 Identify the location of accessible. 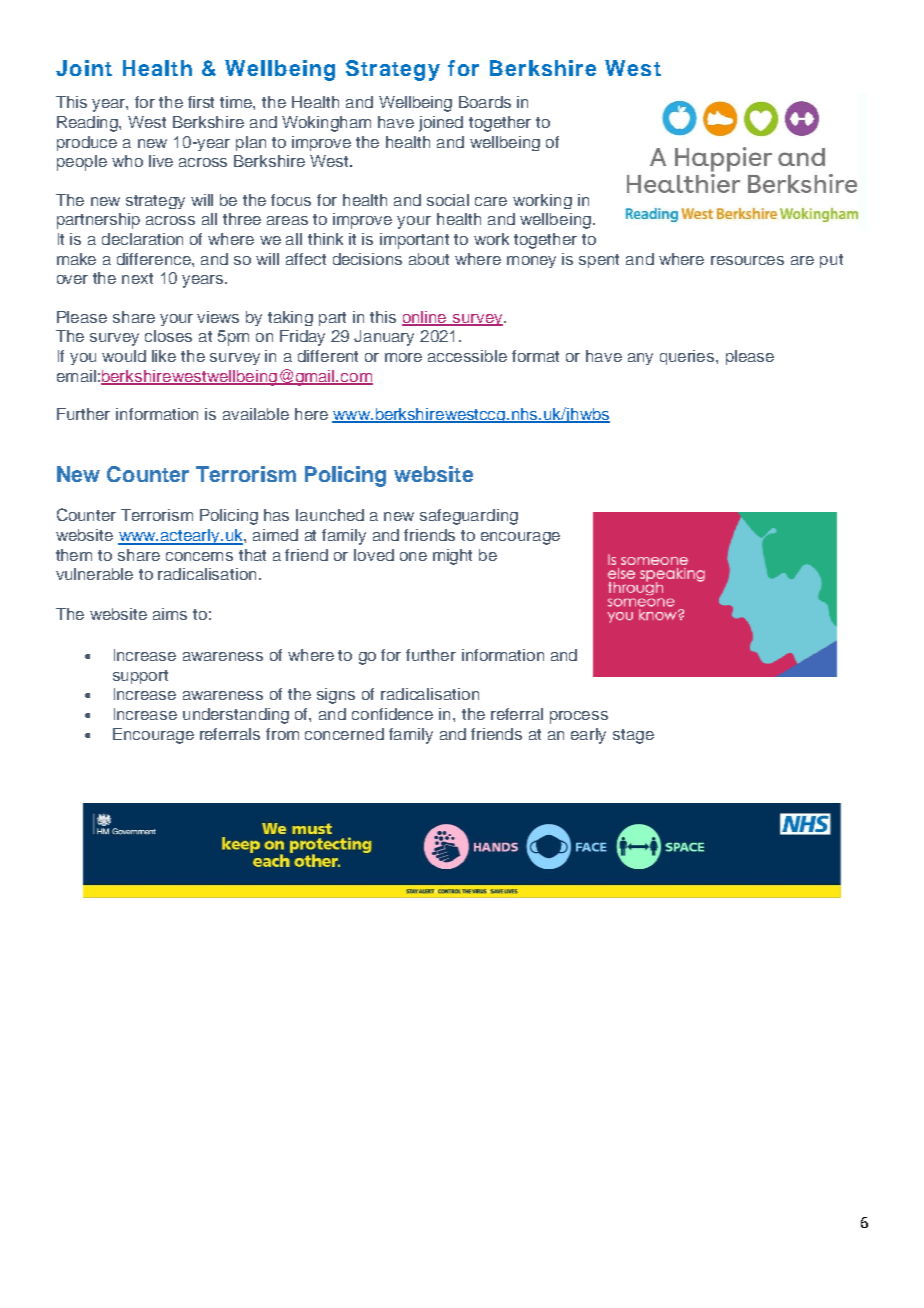
(467, 356).
